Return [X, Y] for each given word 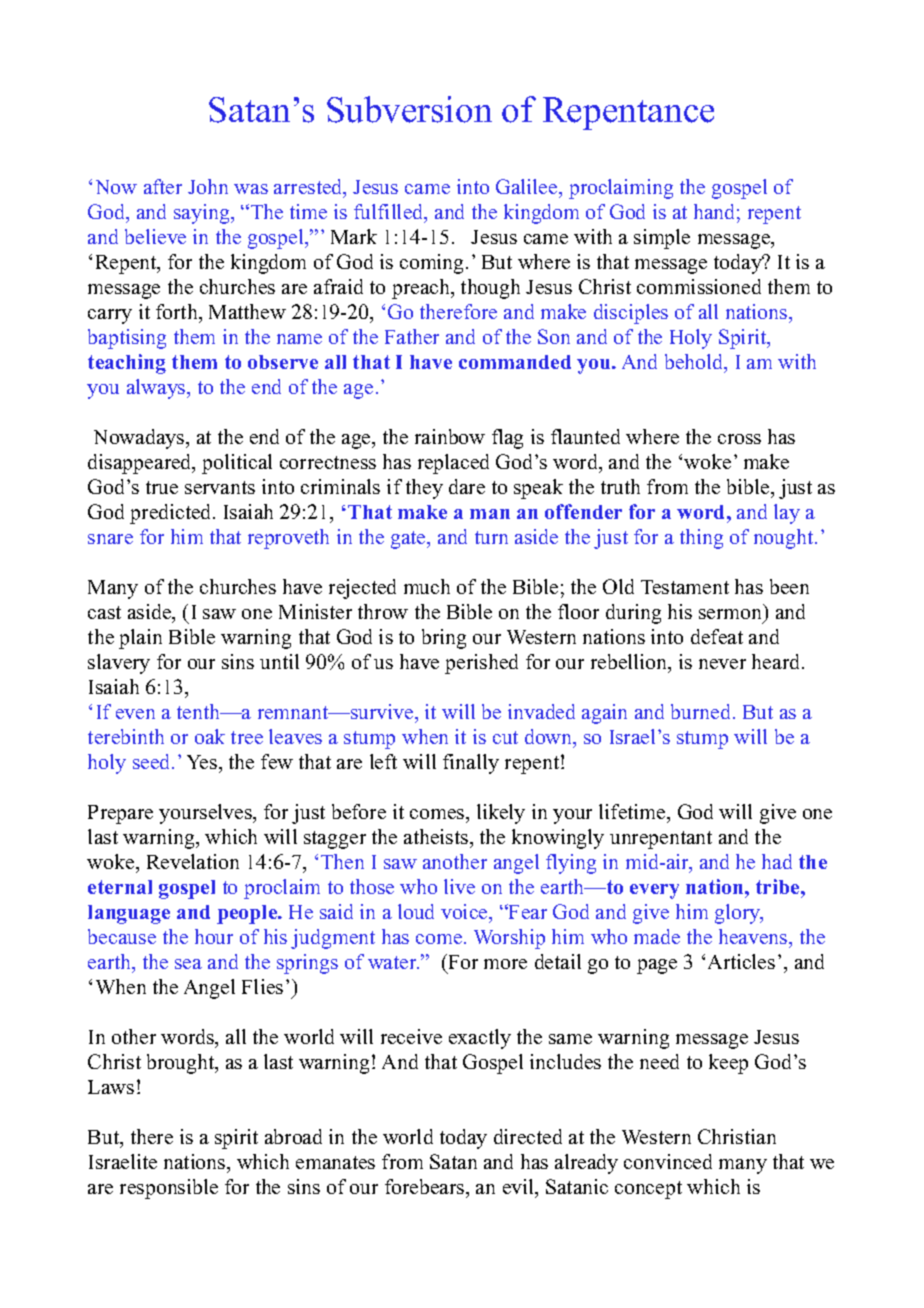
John [208, 186]
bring [444, 639]
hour [214, 936]
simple [662, 239]
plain [140, 639]
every [654, 891]
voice [465, 911]
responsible [169, 1189]
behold [695, 363]
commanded [515, 362]
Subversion [409, 109]
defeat [717, 636]
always [157, 389]
